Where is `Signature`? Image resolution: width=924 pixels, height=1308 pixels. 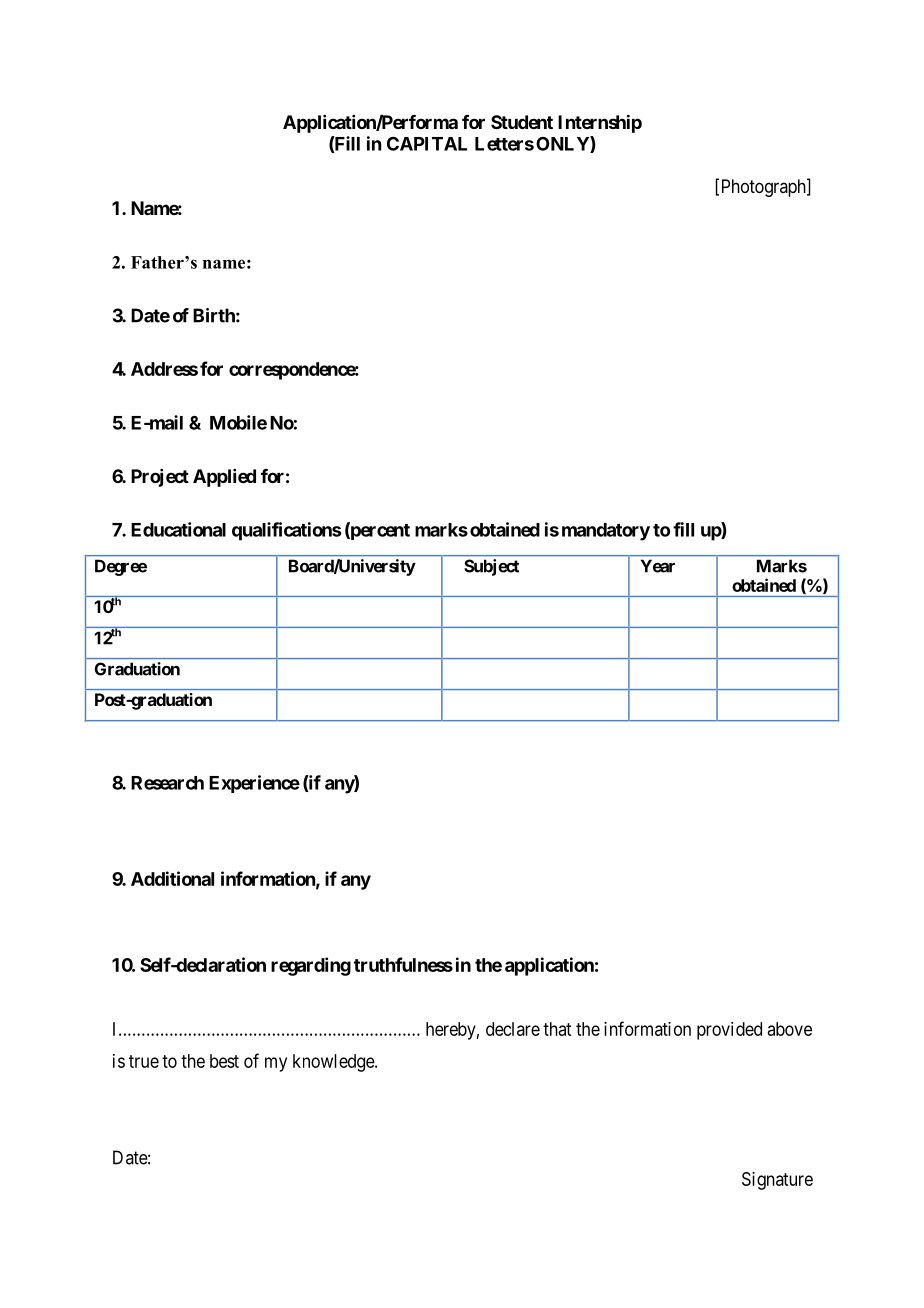
Signature is located at coordinates (777, 1181).
